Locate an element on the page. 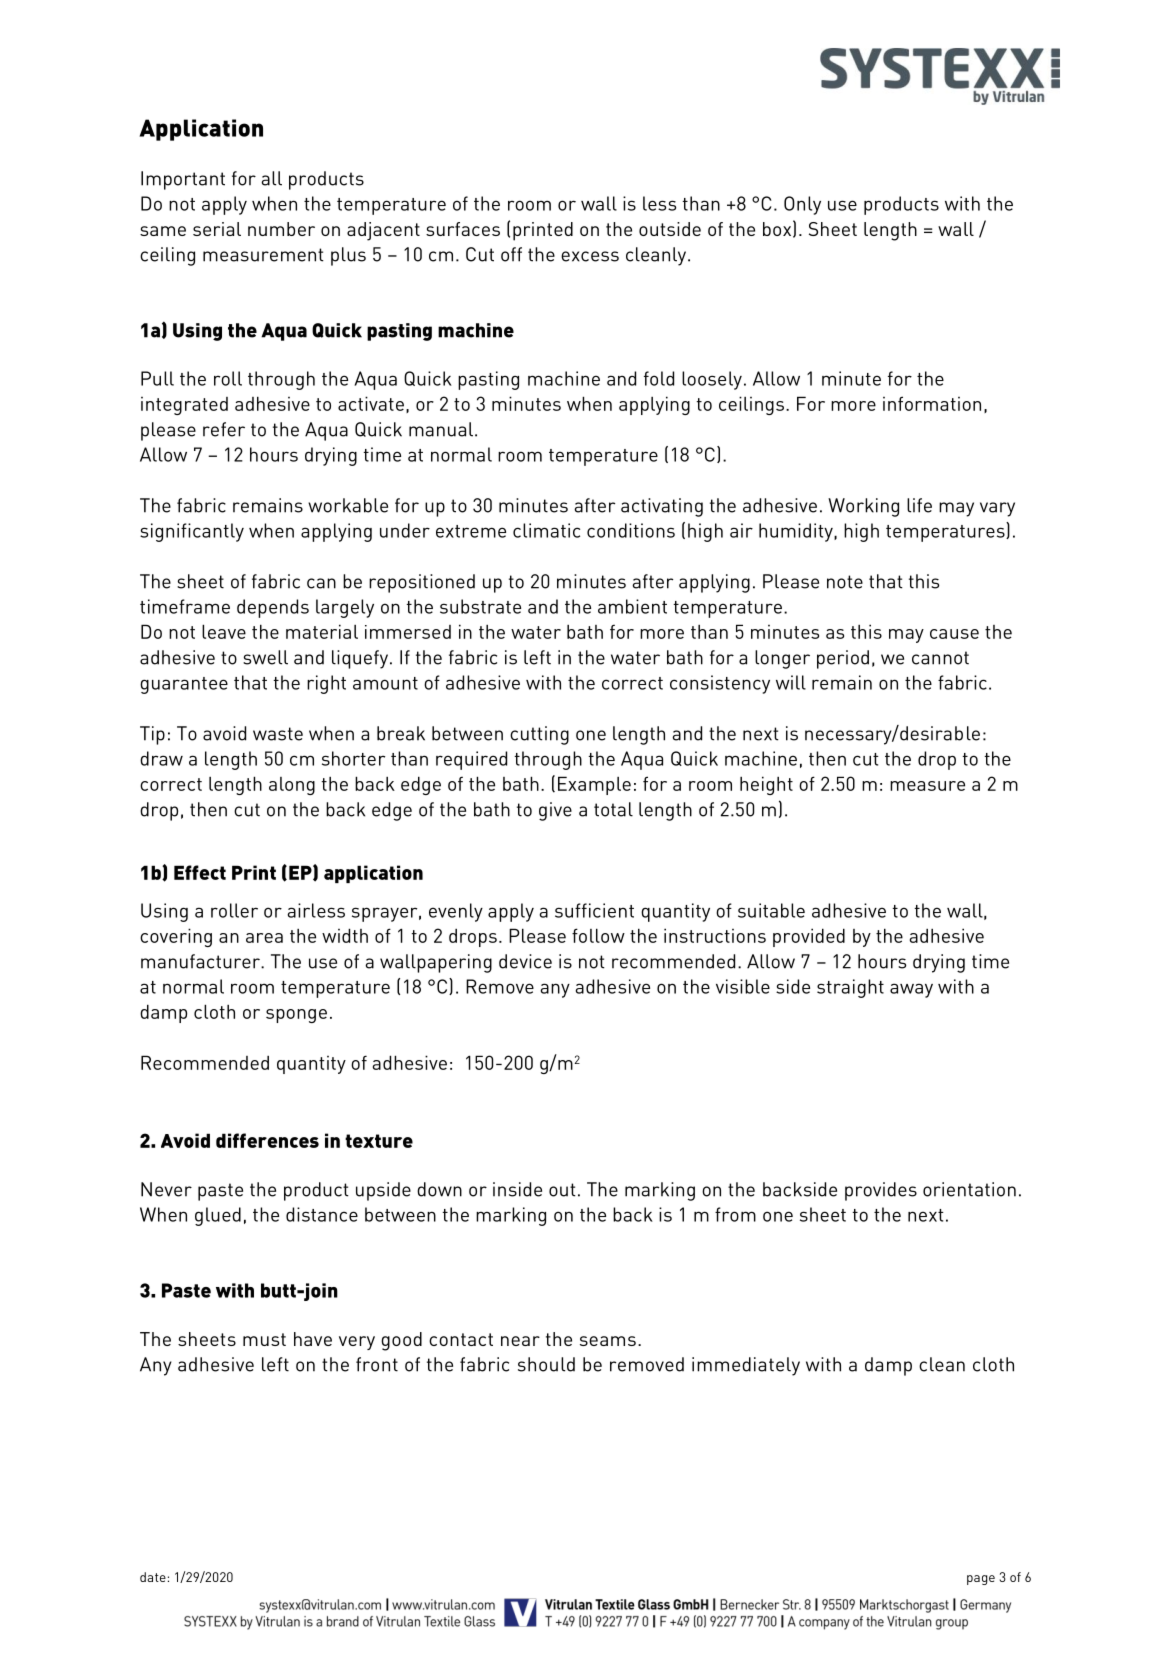 This image has height=1656, width=1171. number is located at coordinates (281, 229).
